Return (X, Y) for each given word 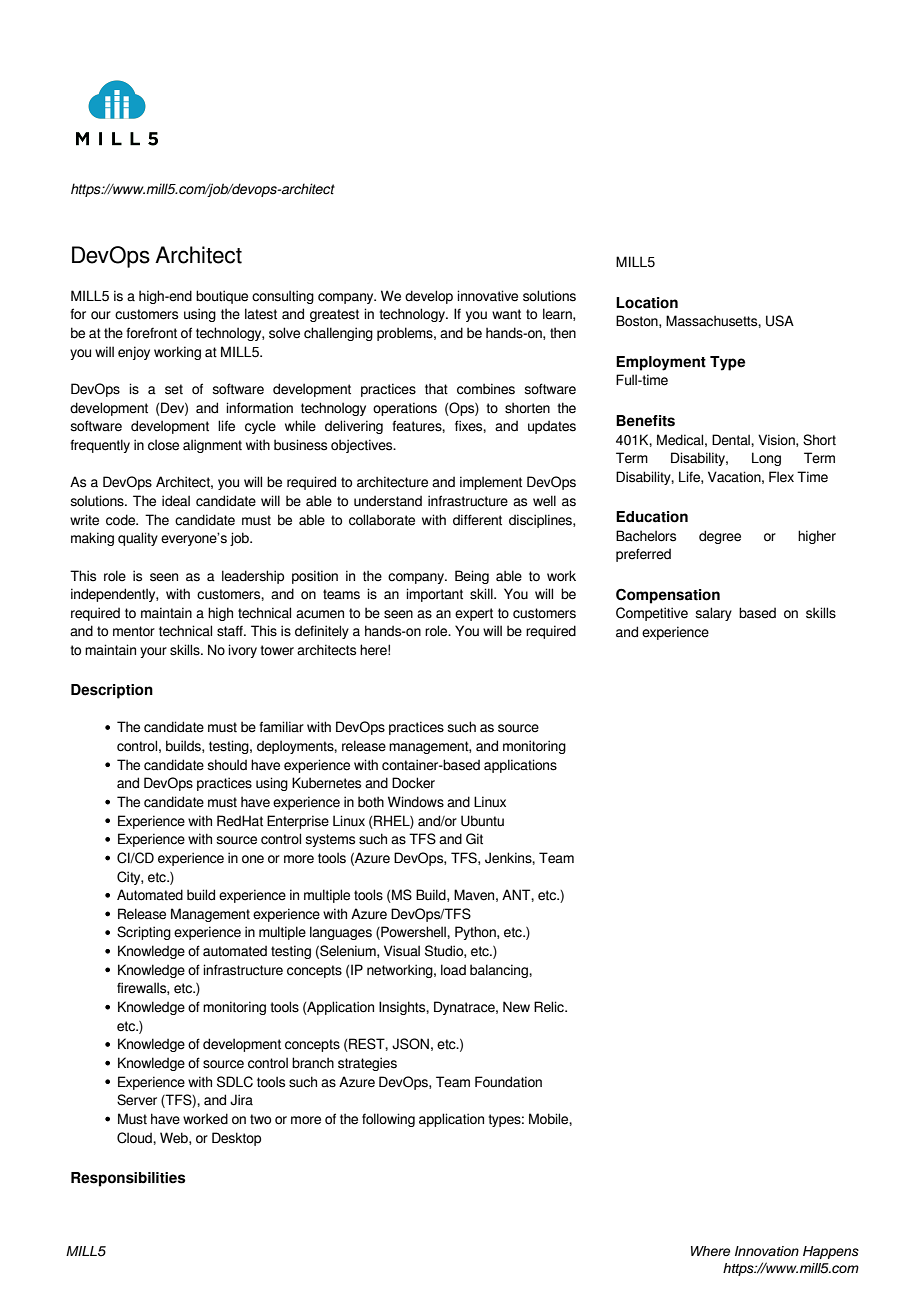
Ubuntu (482, 821)
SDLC (235, 1082)
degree (720, 537)
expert (474, 614)
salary (713, 614)
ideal (176, 501)
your (153, 652)
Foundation (508, 1082)
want (506, 314)
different (477, 520)
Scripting (144, 933)
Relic (550, 1007)
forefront (151, 333)
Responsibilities (128, 1179)
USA (780, 321)
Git (474, 839)
